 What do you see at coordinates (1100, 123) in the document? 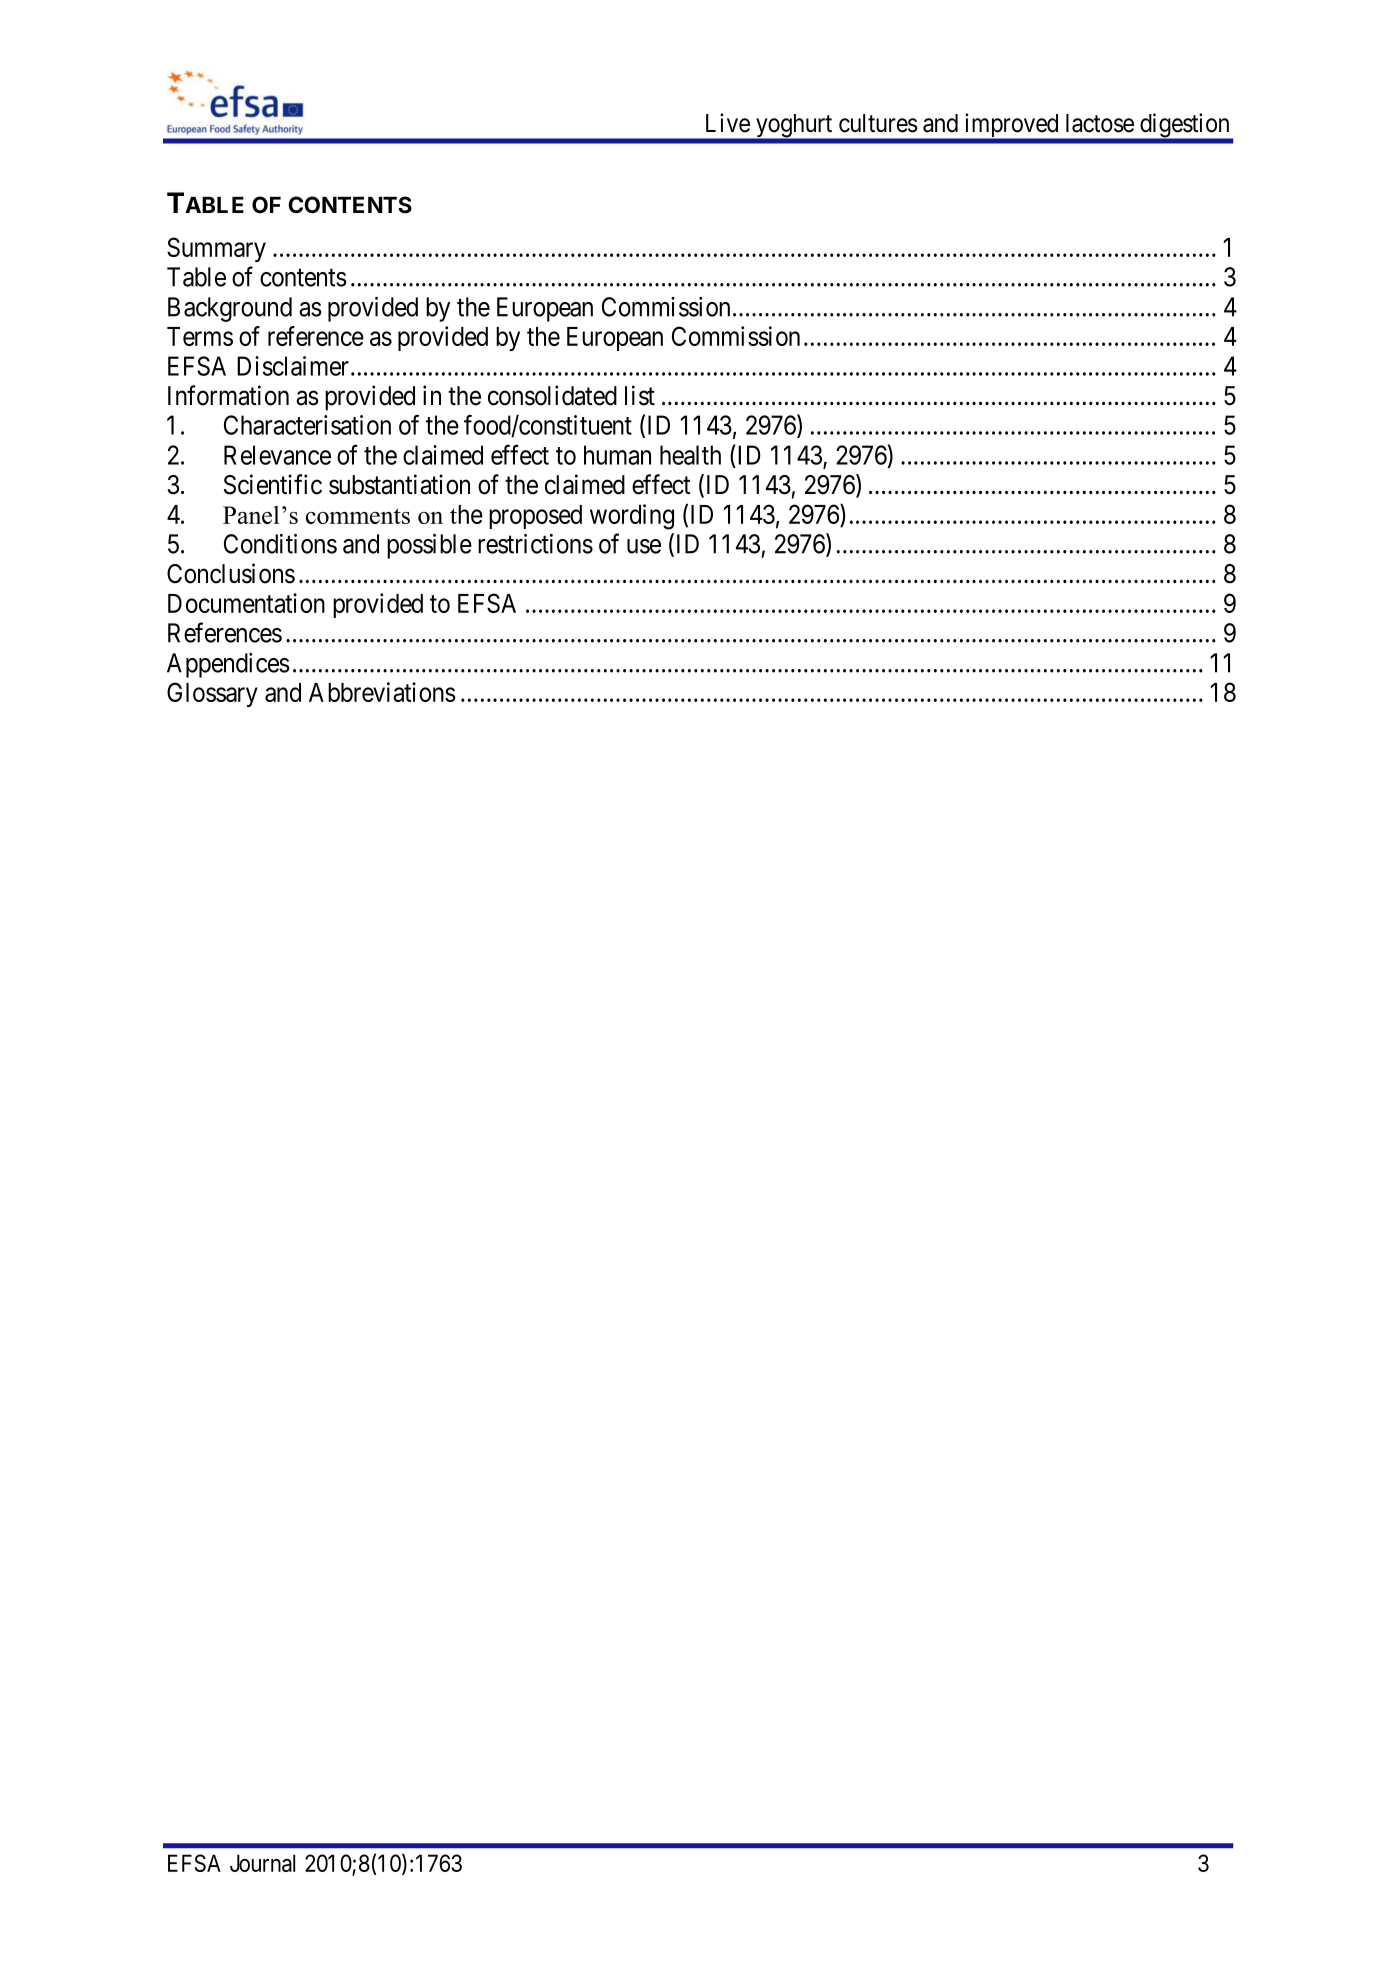
I see `lactose` at bounding box center [1100, 123].
